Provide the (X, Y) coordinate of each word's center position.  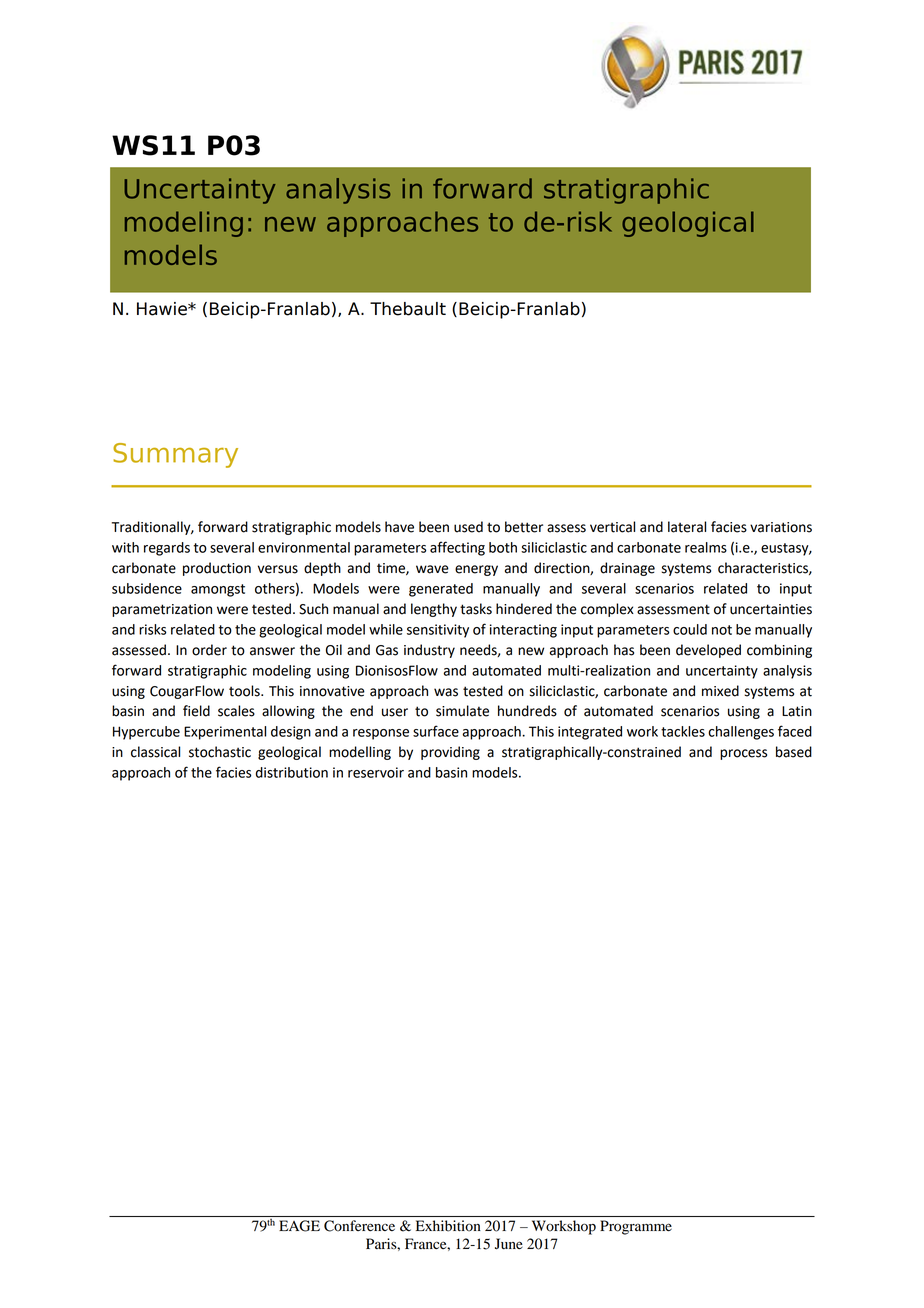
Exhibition (448, 1226)
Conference (359, 1226)
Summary (175, 455)
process (743, 754)
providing (450, 753)
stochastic (220, 752)
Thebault (408, 309)
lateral (687, 527)
